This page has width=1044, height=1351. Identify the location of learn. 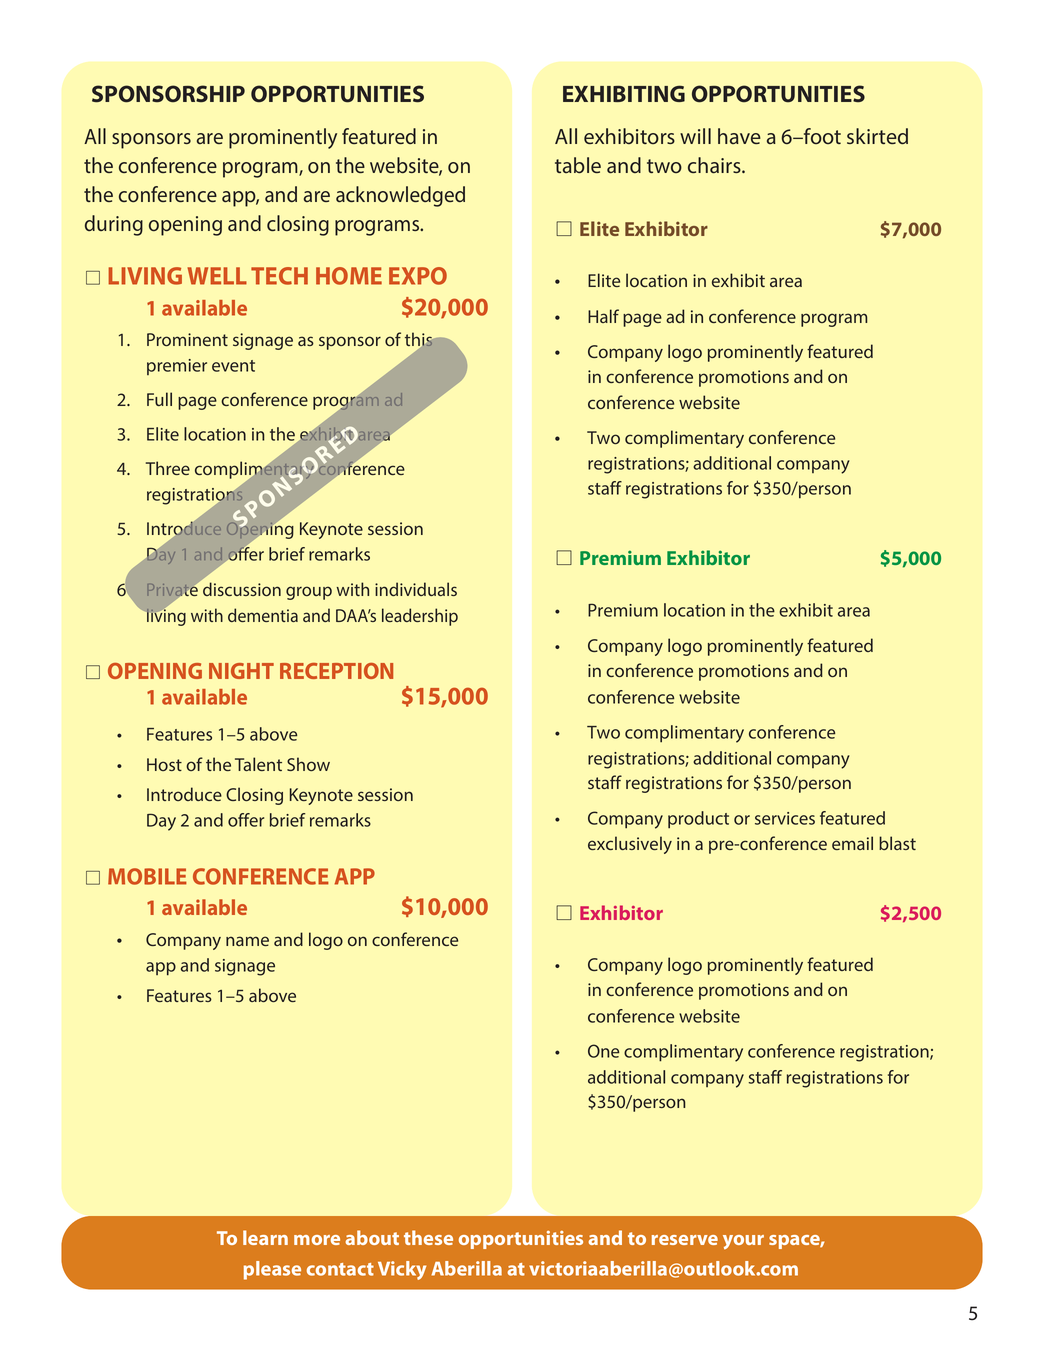
(265, 1237).
